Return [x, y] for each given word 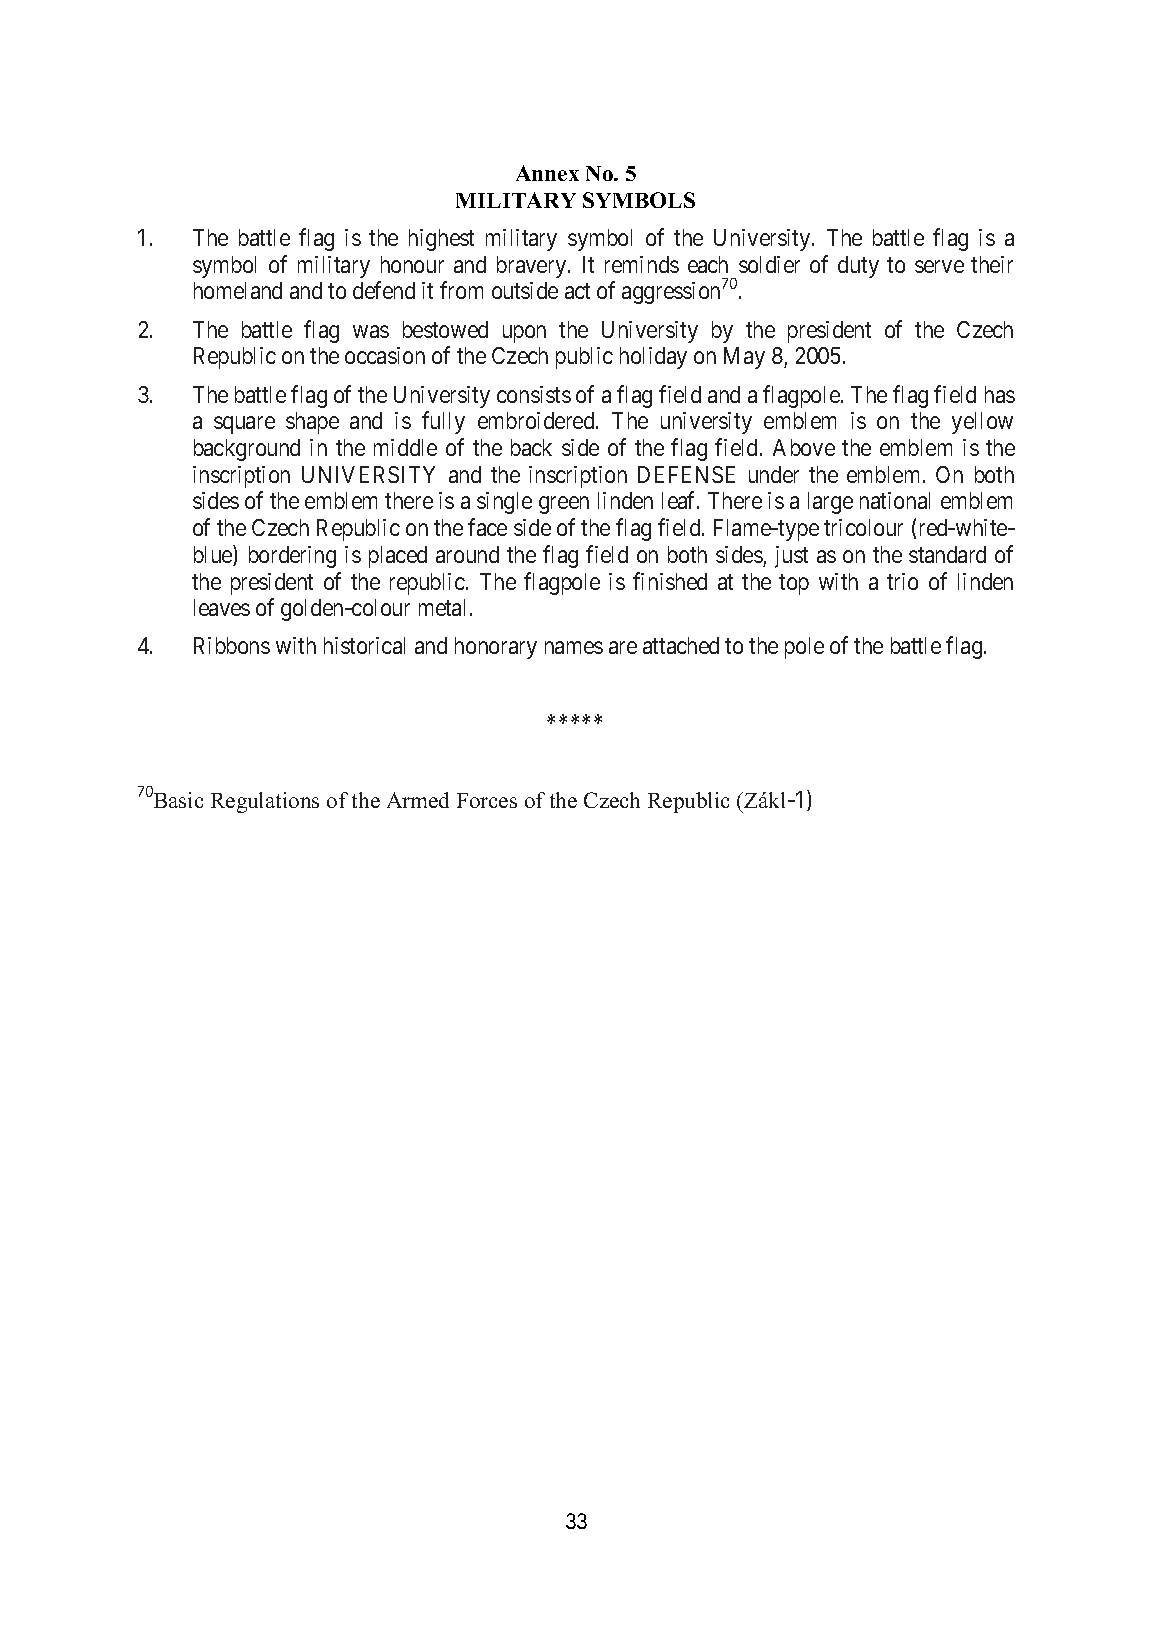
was [371, 331]
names [574, 648]
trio [902, 581]
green [564, 505]
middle [405, 447]
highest [441, 240]
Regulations [265, 802]
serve [939, 266]
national [895, 500]
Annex [547, 173]
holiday [653, 358]
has [1000, 394]
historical [364, 645]
